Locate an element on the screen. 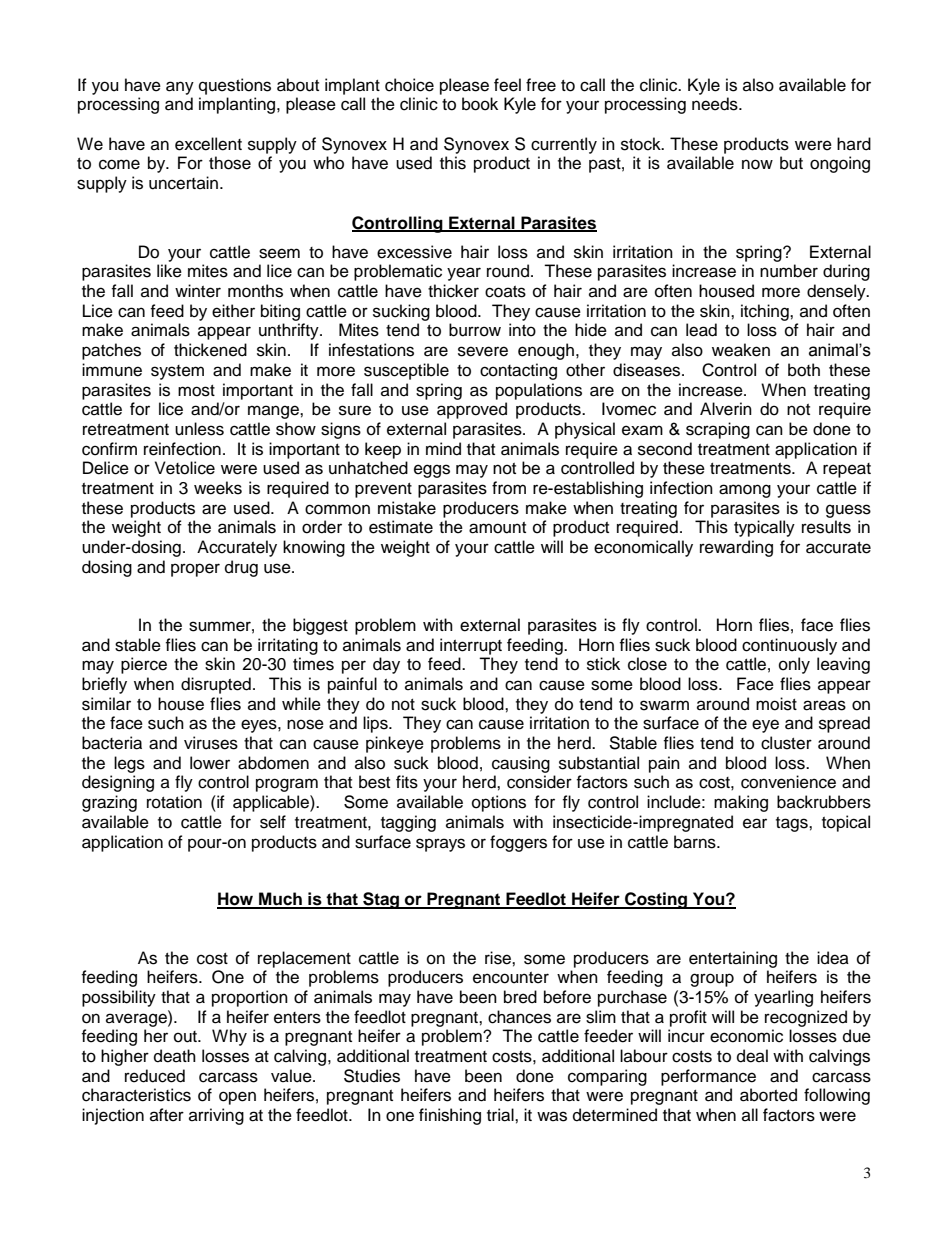 The height and width of the screenshot is (1233, 952). causing is located at coordinates (521, 764).
